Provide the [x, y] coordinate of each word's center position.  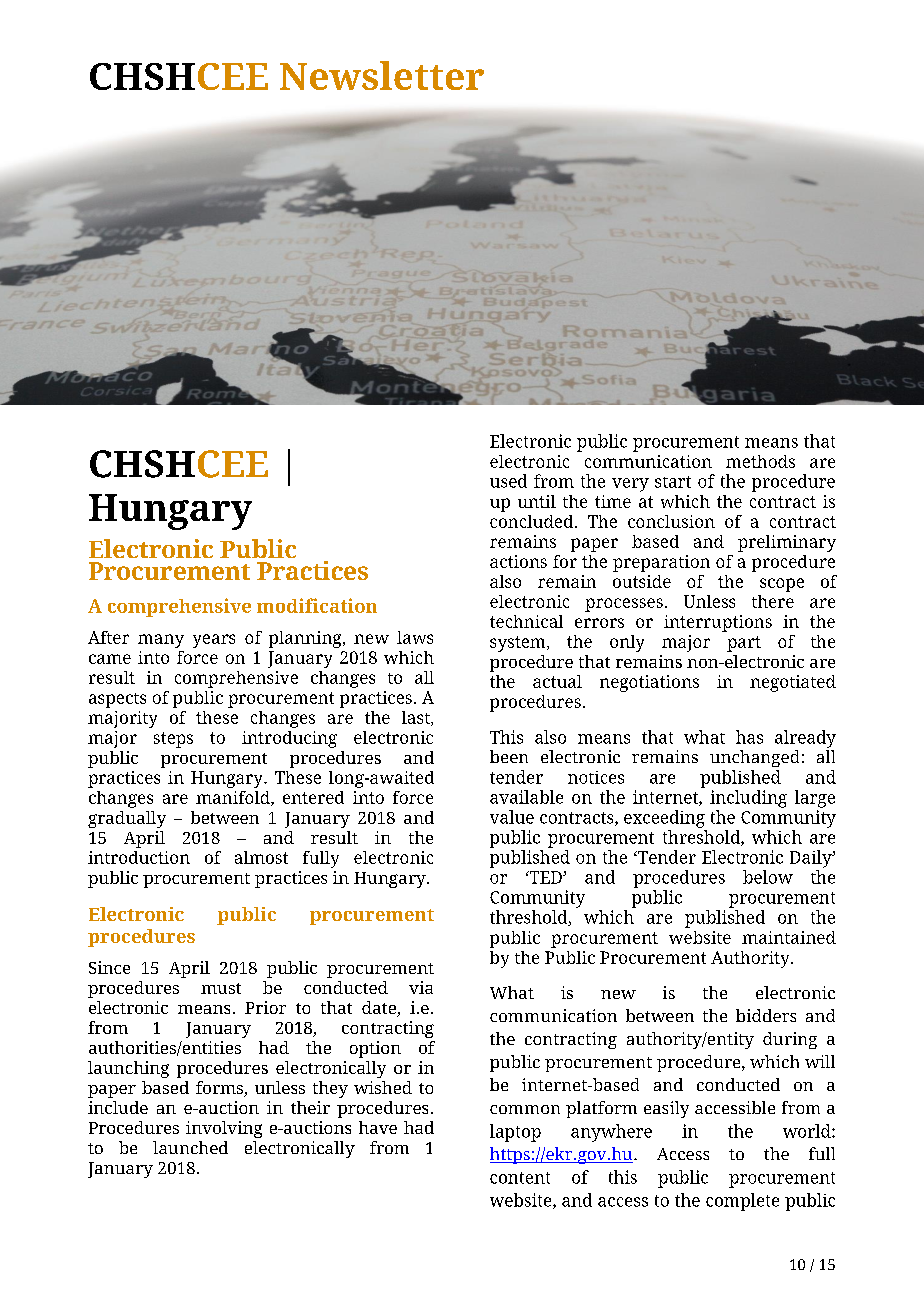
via [421, 987]
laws [415, 637]
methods [760, 461]
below [768, 877]
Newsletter [382, 75]
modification [317, 605]
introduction [139, 857]
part [744, 644]
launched [190, 1147]
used [508, 481]
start [673, 482]
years [214, 641]
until [537, 501]
